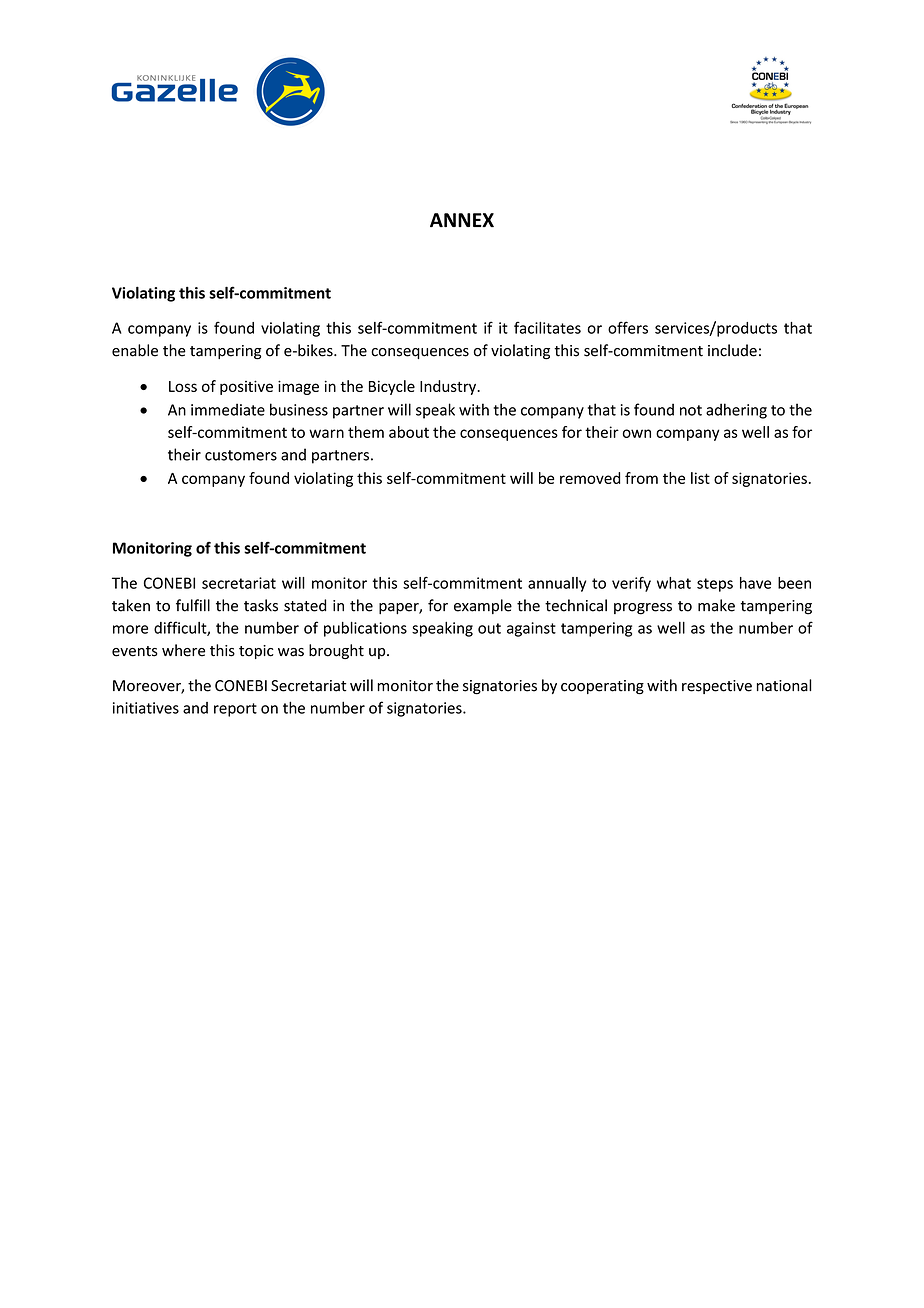 This screenshot has height=1308, width=924. What do you see at coordinates (602, 687) in the screenshot?
I see `cooperating` at bounding box center [602, 687].
